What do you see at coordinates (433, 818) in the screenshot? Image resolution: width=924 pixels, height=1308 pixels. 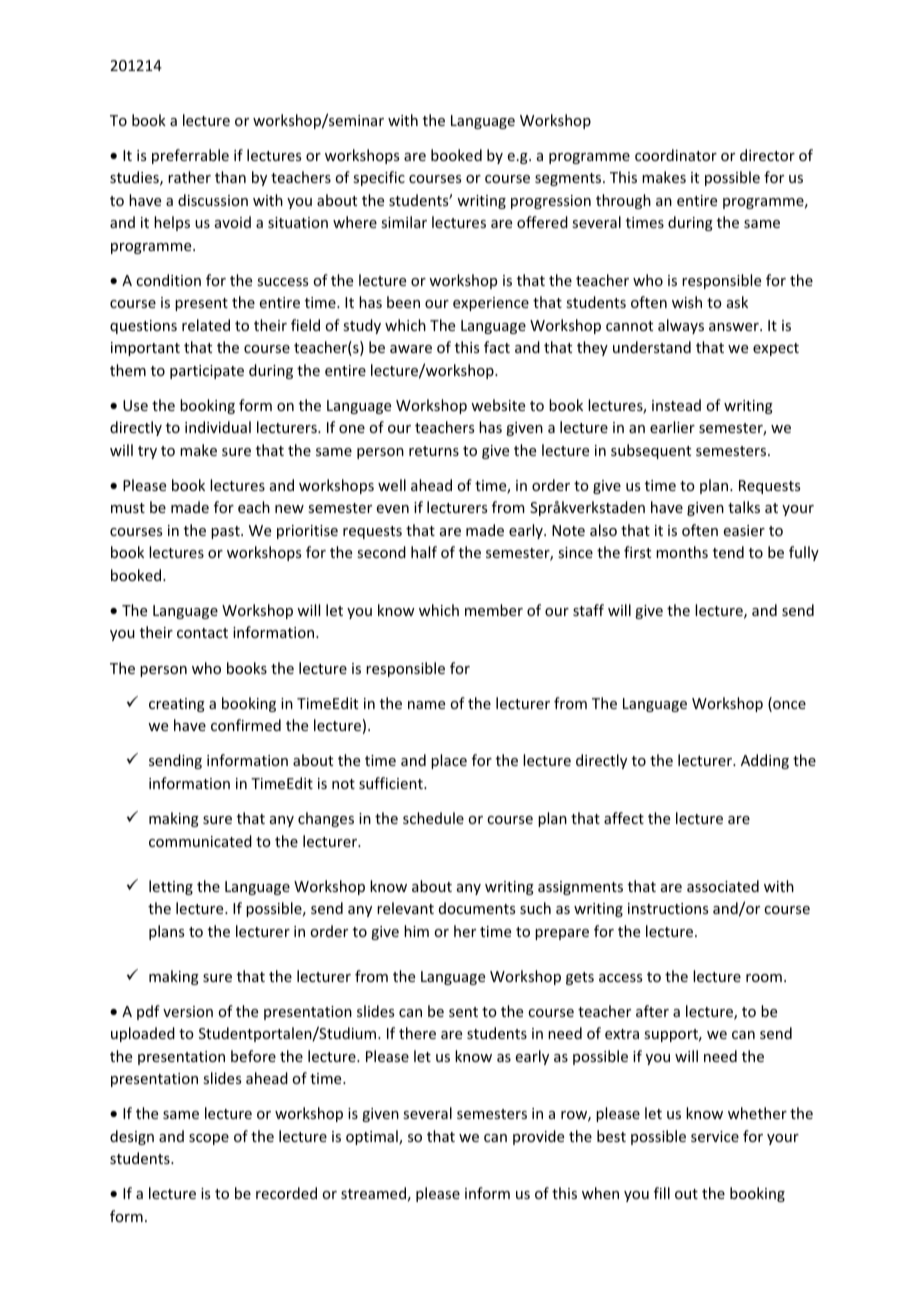 I see `schedule` at bounding box center [433, 818].
